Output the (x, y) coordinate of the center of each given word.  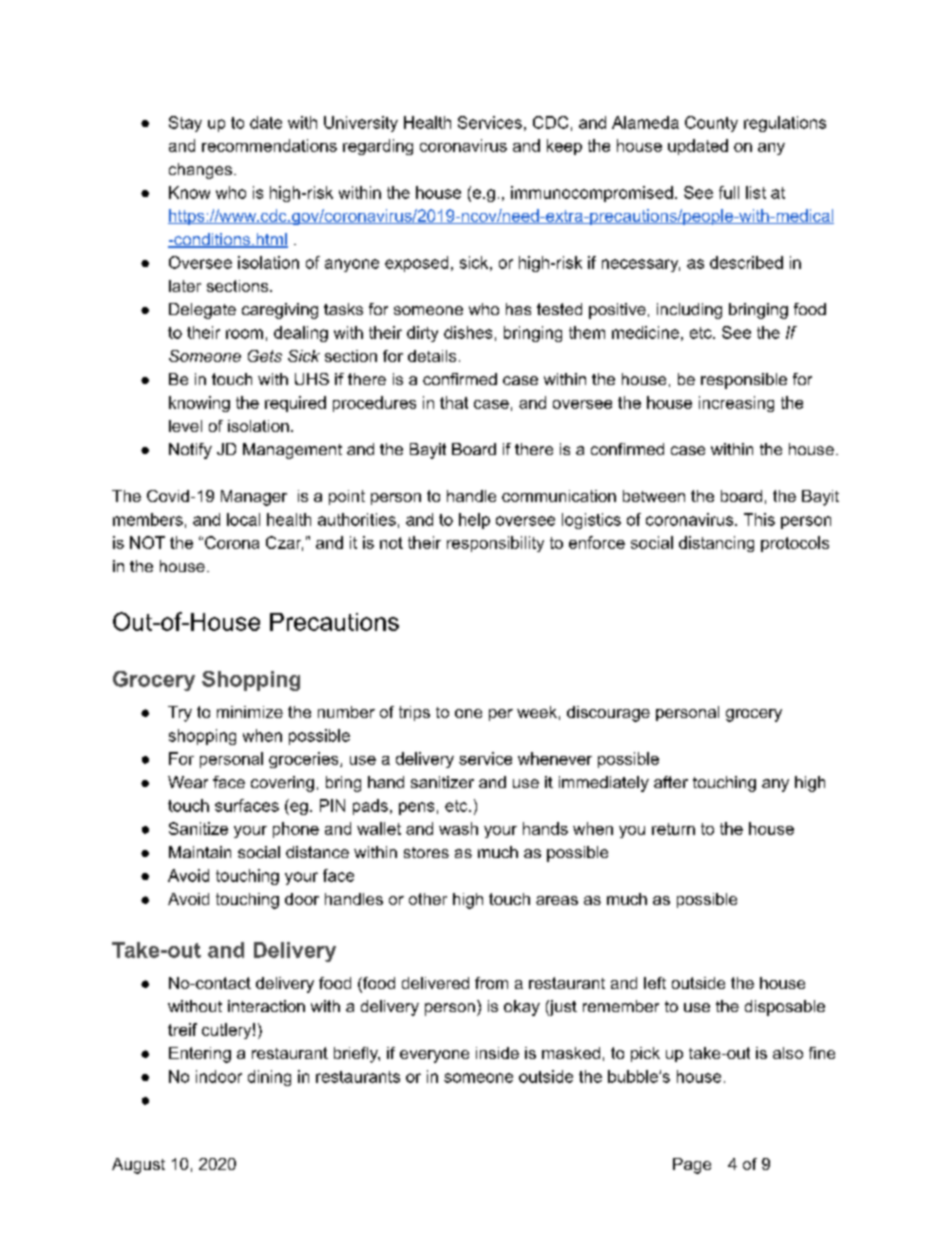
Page (692, 1166)
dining (269, 1078)
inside (497, 1053)
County (711, 124)
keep (564, 147)
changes (200, 171)
